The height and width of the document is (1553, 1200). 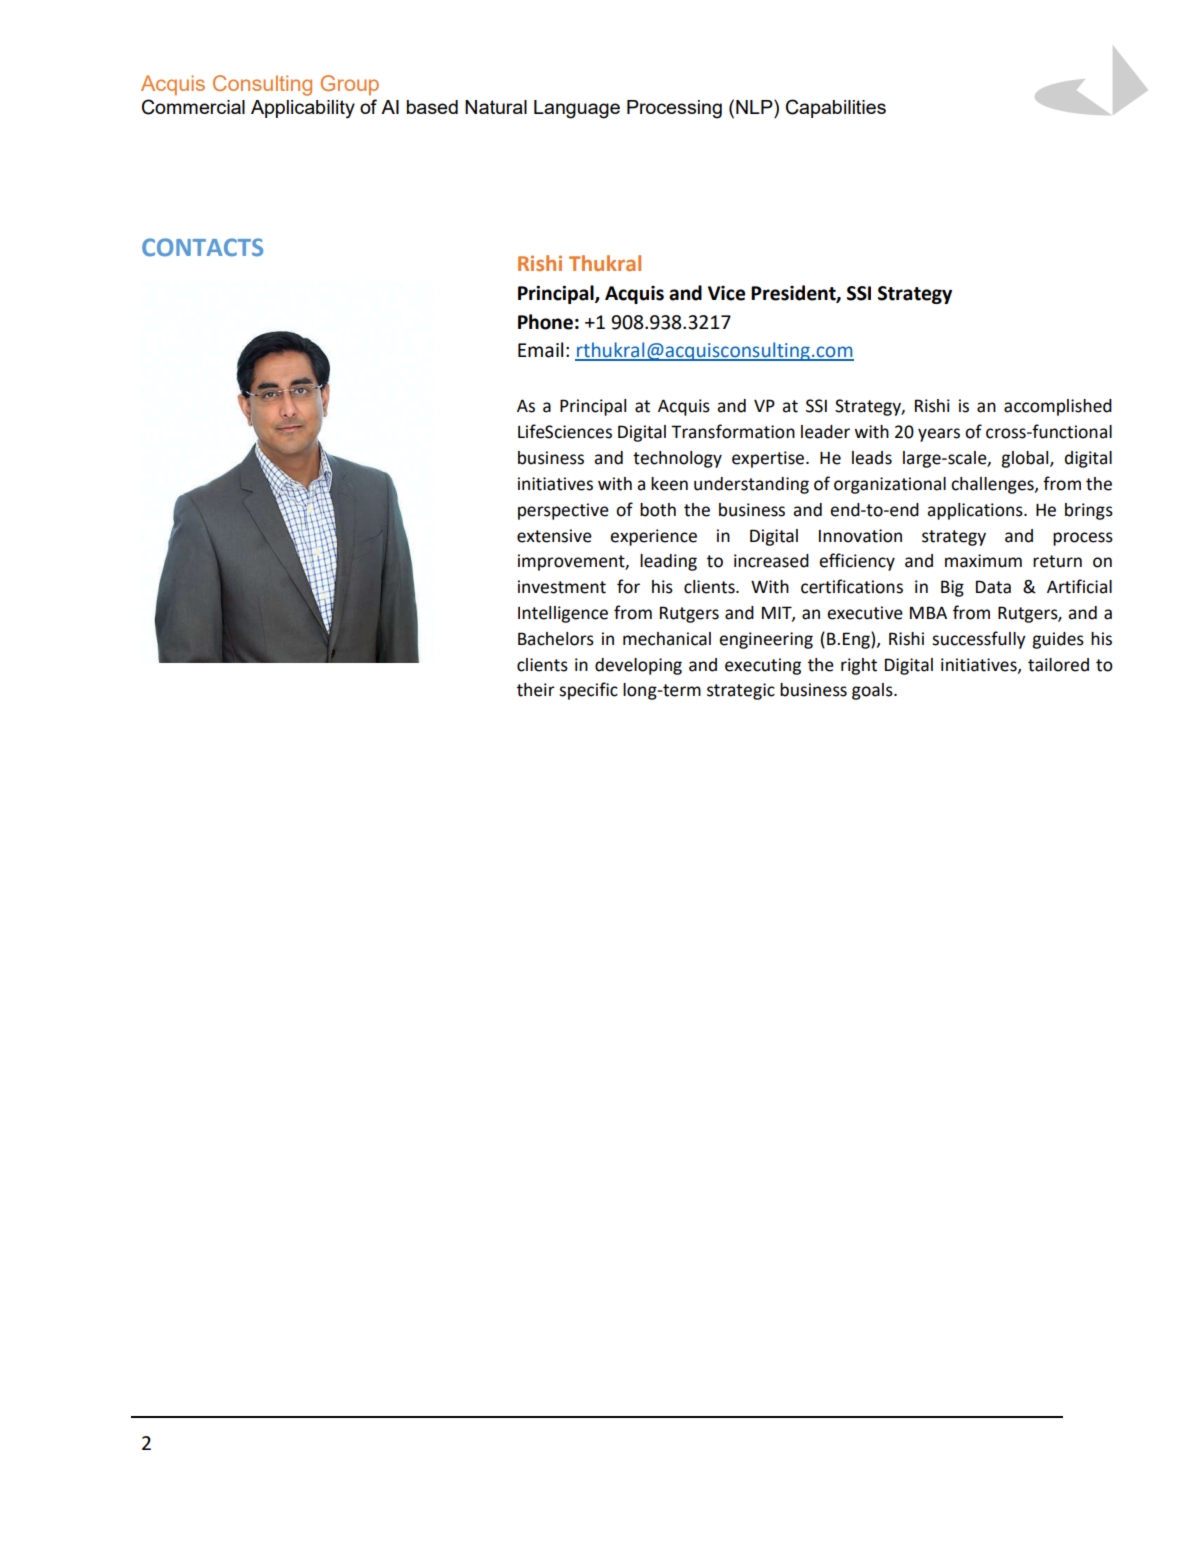 What do you see at coordinates (577, 109) in the document?
I see `Language` at bounding box center [577, 109].
